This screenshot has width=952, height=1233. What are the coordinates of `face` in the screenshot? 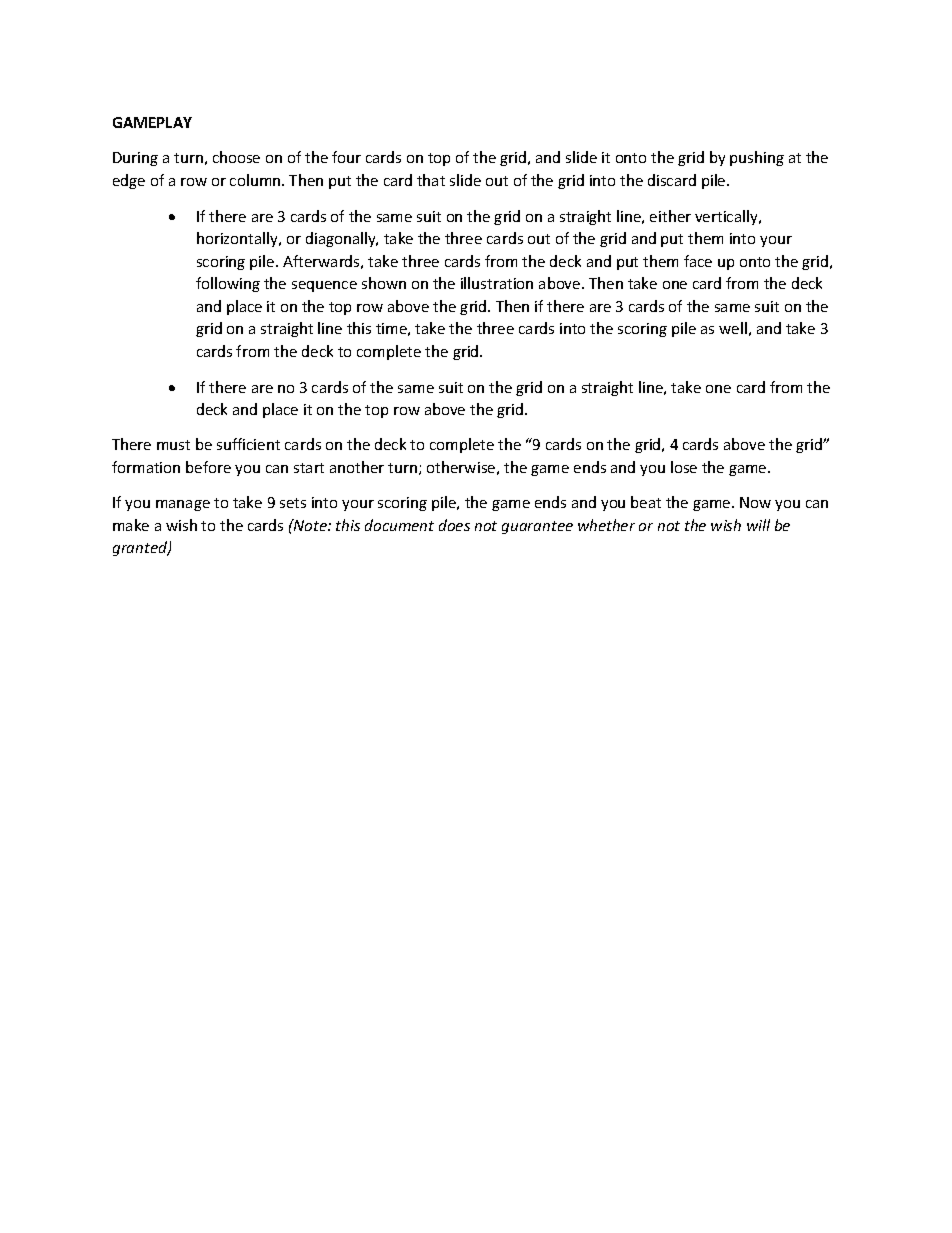 It's located at (698, 261).
